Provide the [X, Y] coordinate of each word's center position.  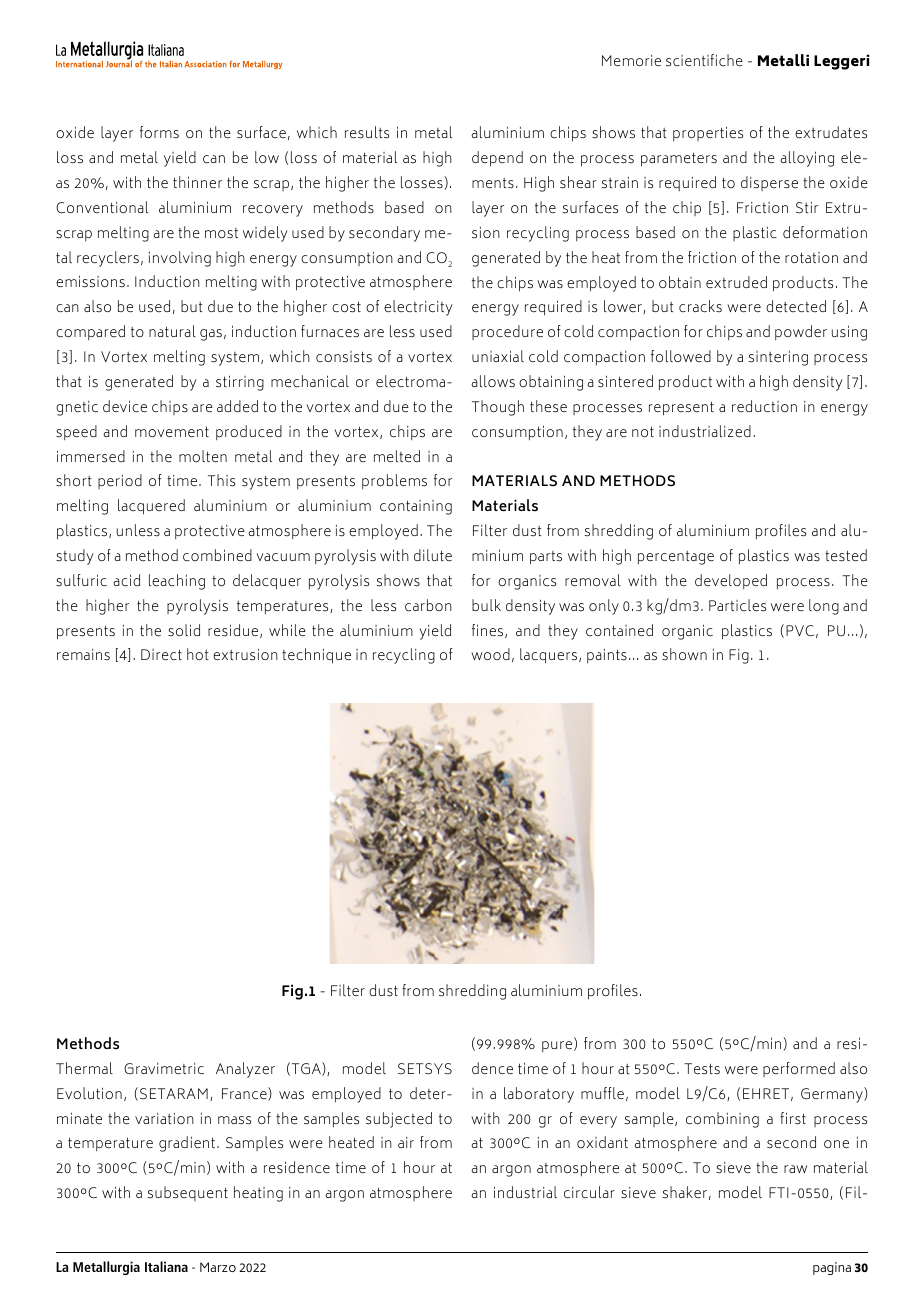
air [406, 1142]
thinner [197, 182]
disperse [769, 183]
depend [497, 159]
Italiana [166, 1266]
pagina [832, 1268]
